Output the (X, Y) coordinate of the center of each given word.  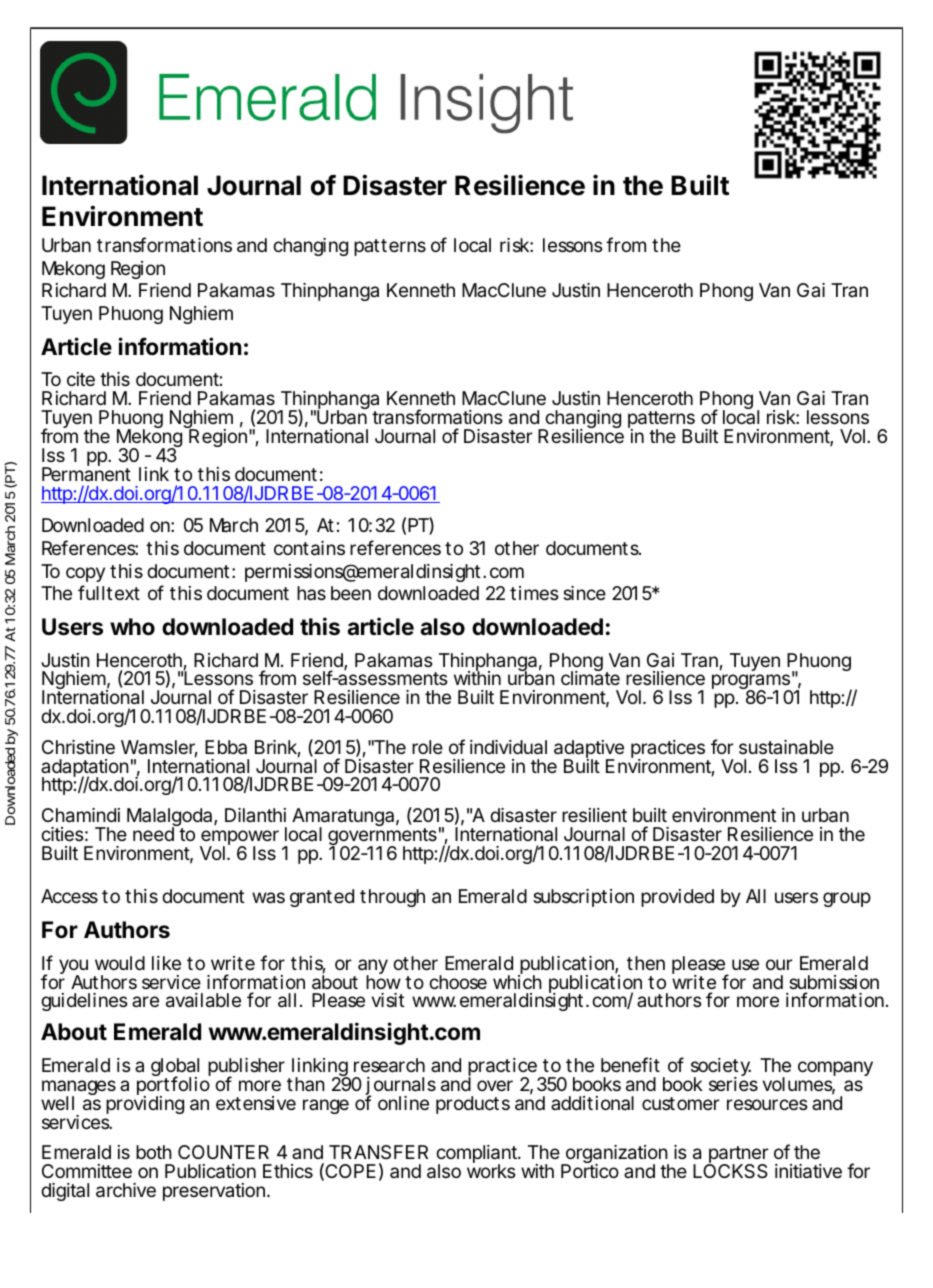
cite (81, 379)
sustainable (786, 747)
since (584, 593)
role (427, 747)
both (154, 1152)
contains (309, 548)
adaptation (85, 769)
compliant (477, 1155)
